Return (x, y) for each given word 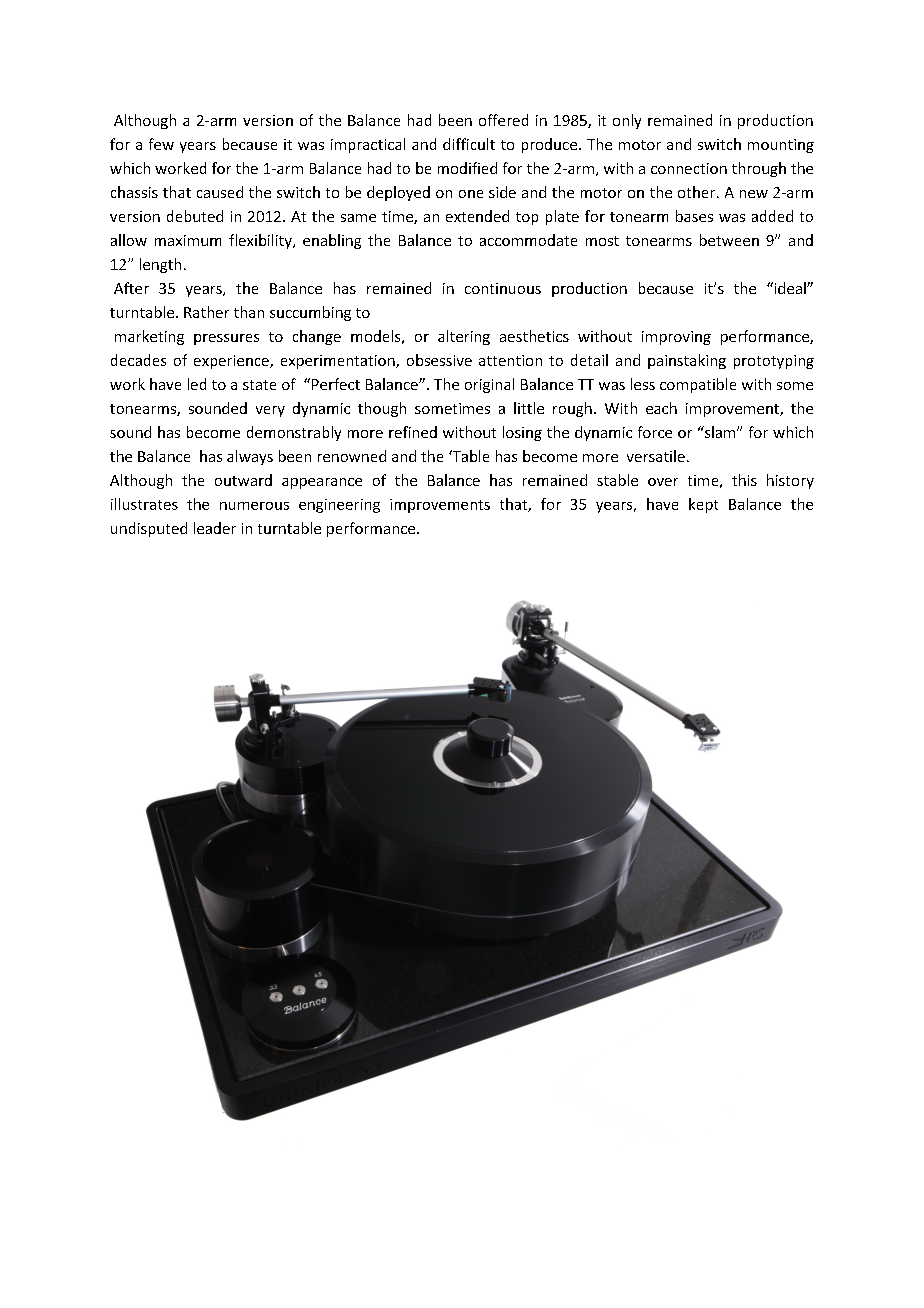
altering (464, 337)
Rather (206, 312)
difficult (469, 144)
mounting (781, 146)
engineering (339, 506)
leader (215, 528)
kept (703, 505)
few (161, 144)
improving (676, 338)
